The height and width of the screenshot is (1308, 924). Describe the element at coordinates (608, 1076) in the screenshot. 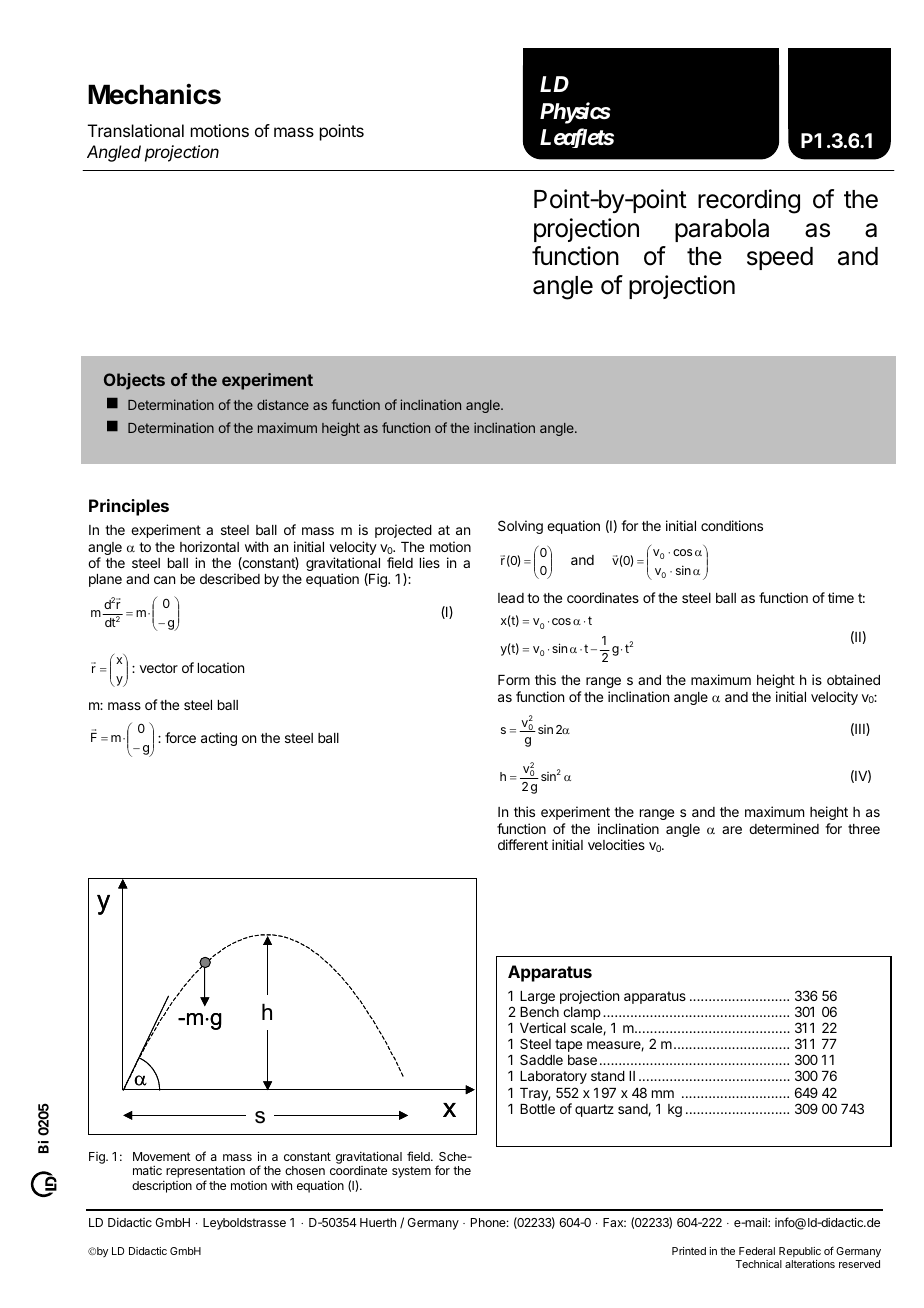

I see `stand` at that location.
